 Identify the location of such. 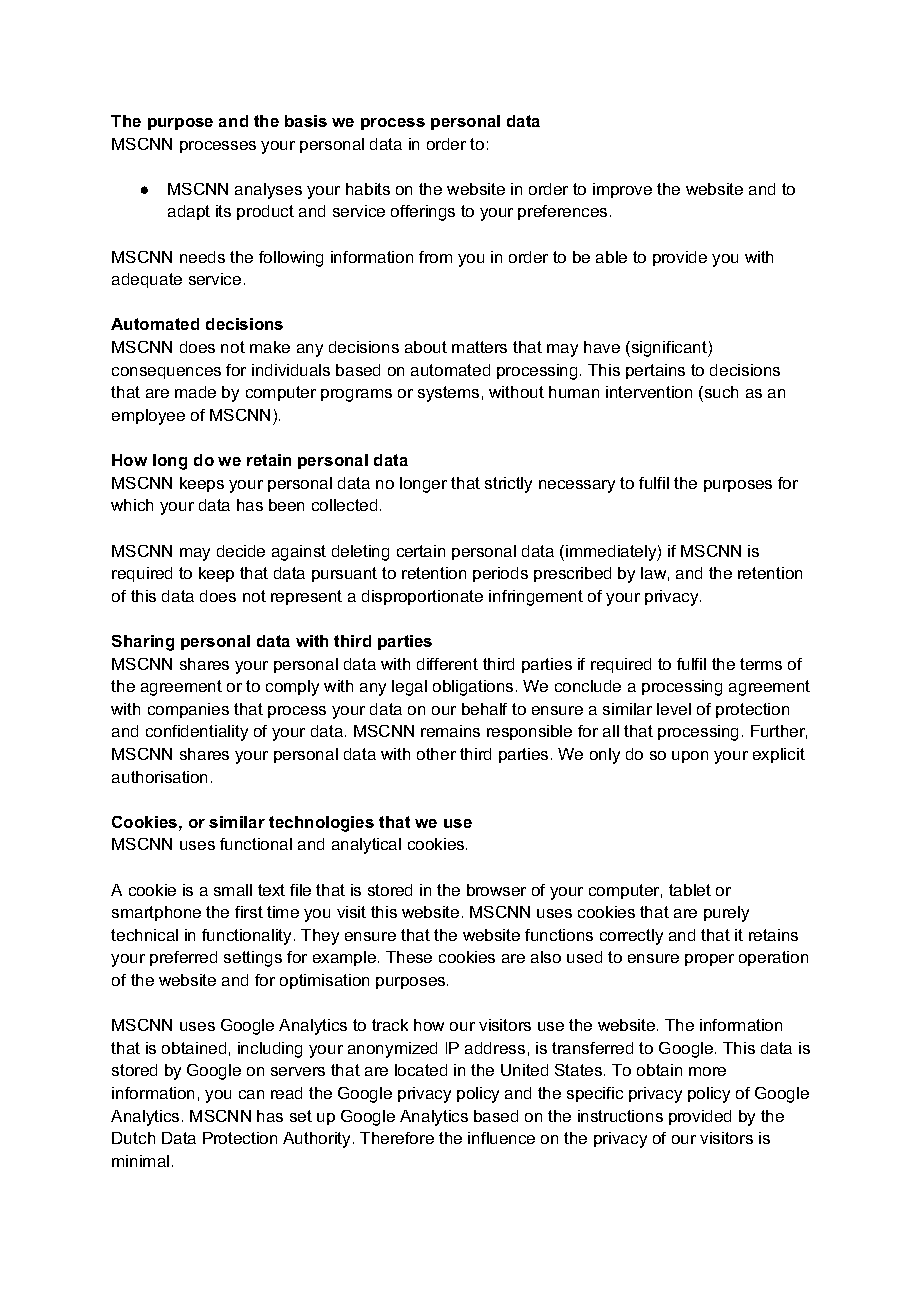
(720, 392).
